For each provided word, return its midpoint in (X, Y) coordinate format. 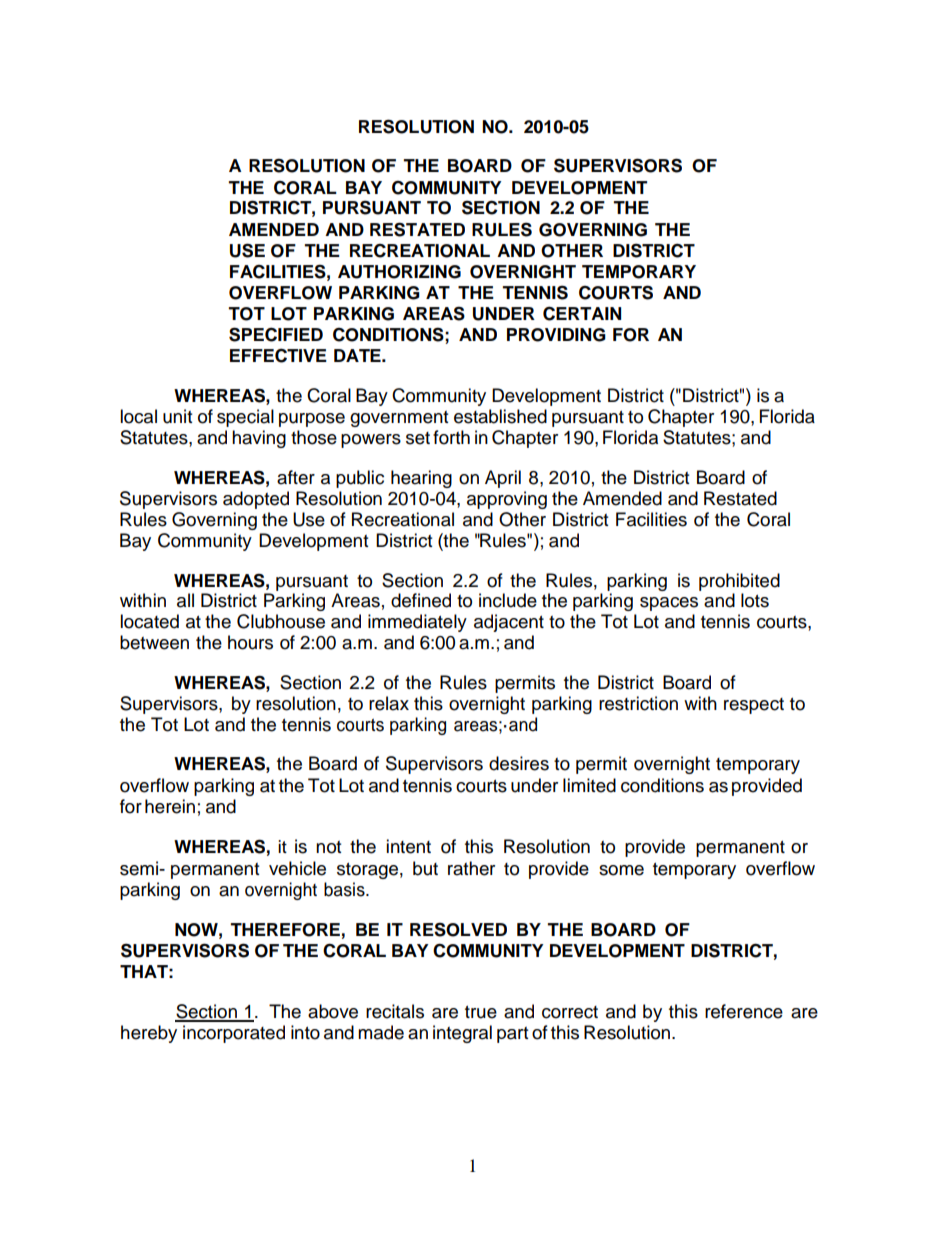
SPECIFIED (276, 334)
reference (744, 1011)
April (503, 479)
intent (408, 846)
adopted (256, 500)
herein (170, 806)
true (481, 1012)
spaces (669, 604)
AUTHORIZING (399, 272)
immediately (417, 623)
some (621, 870)
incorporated (234, 1034)
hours (250, 642)
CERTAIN (582, 313)
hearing (421, 479)
